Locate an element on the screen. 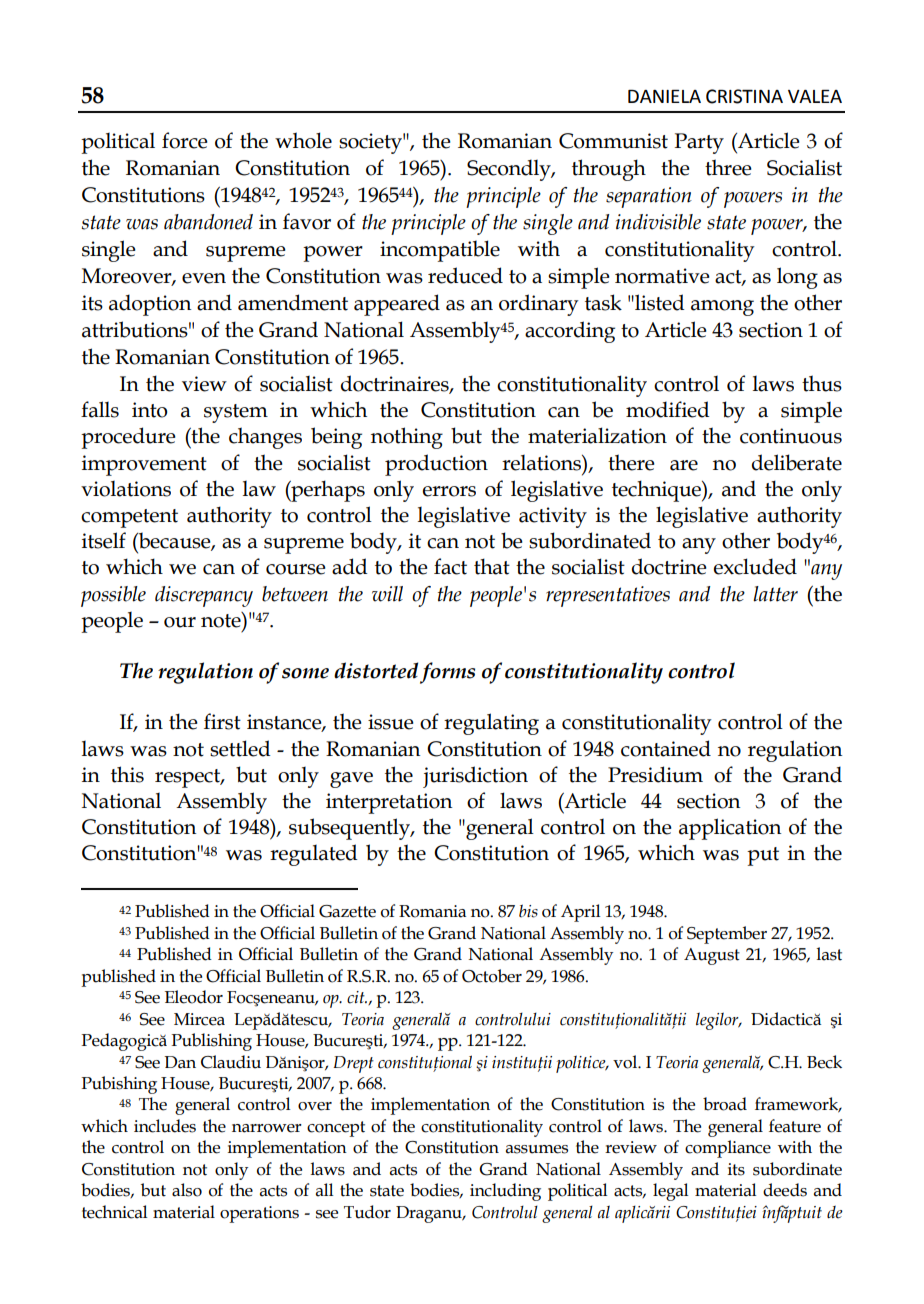 The image size is (924, 1304). forms is located at coordinates (447, 673).
